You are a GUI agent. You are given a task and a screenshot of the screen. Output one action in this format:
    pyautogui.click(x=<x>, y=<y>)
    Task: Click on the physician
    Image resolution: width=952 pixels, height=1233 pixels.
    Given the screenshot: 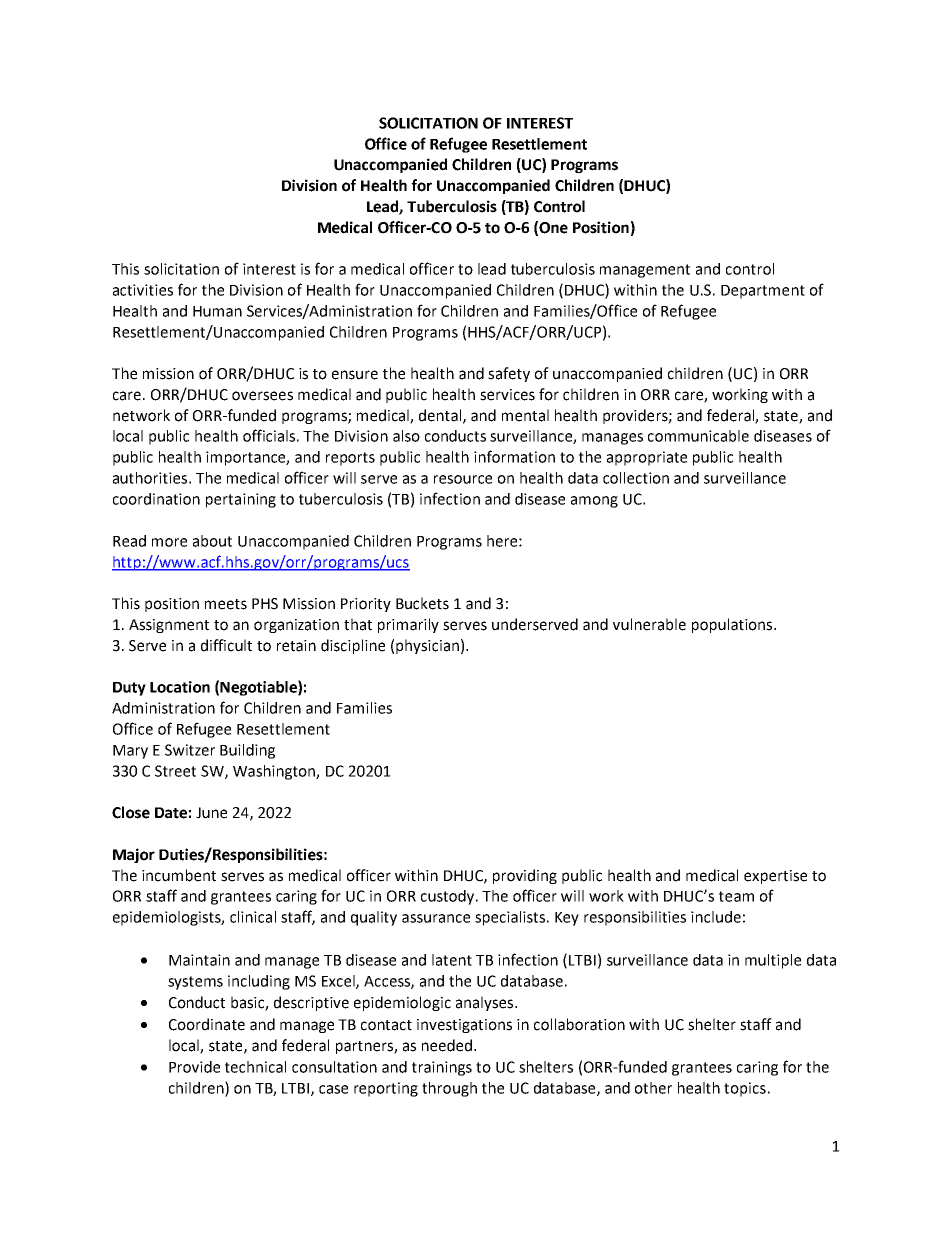 What is the action you would take?
    pyautogui.click(x=427, y=646)
